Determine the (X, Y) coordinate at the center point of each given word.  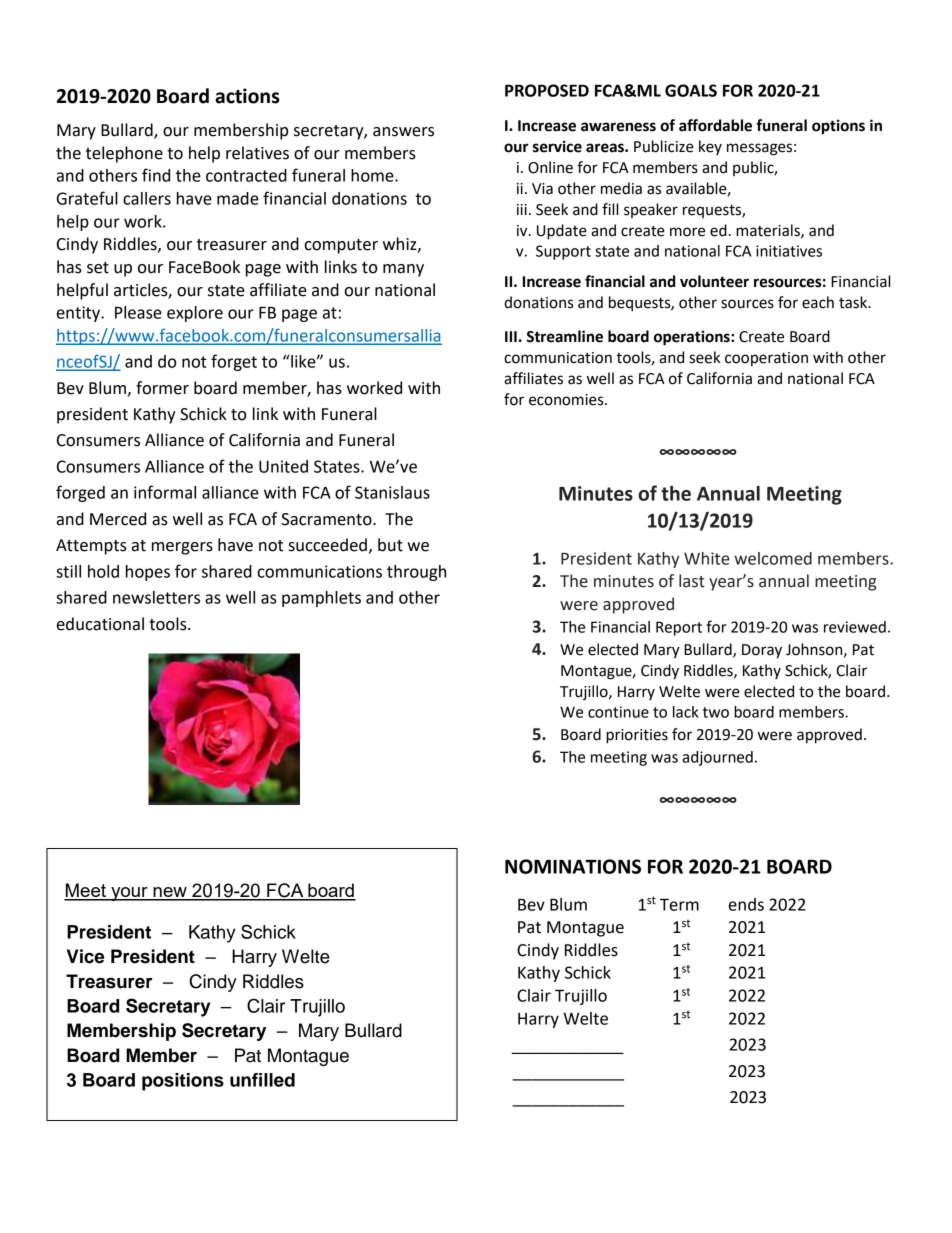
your (129, 894)
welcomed (773, 558)
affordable (715, 125)
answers (403, 132)
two (716, 712)
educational (100, 624)
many (403, 270)
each (818, 302)
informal (165, 492)
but (390, 545)
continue (618, 712)
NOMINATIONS (573, 866)
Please (138, 312)
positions (183, 1082)
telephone (124, 154)
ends (746, 904)
